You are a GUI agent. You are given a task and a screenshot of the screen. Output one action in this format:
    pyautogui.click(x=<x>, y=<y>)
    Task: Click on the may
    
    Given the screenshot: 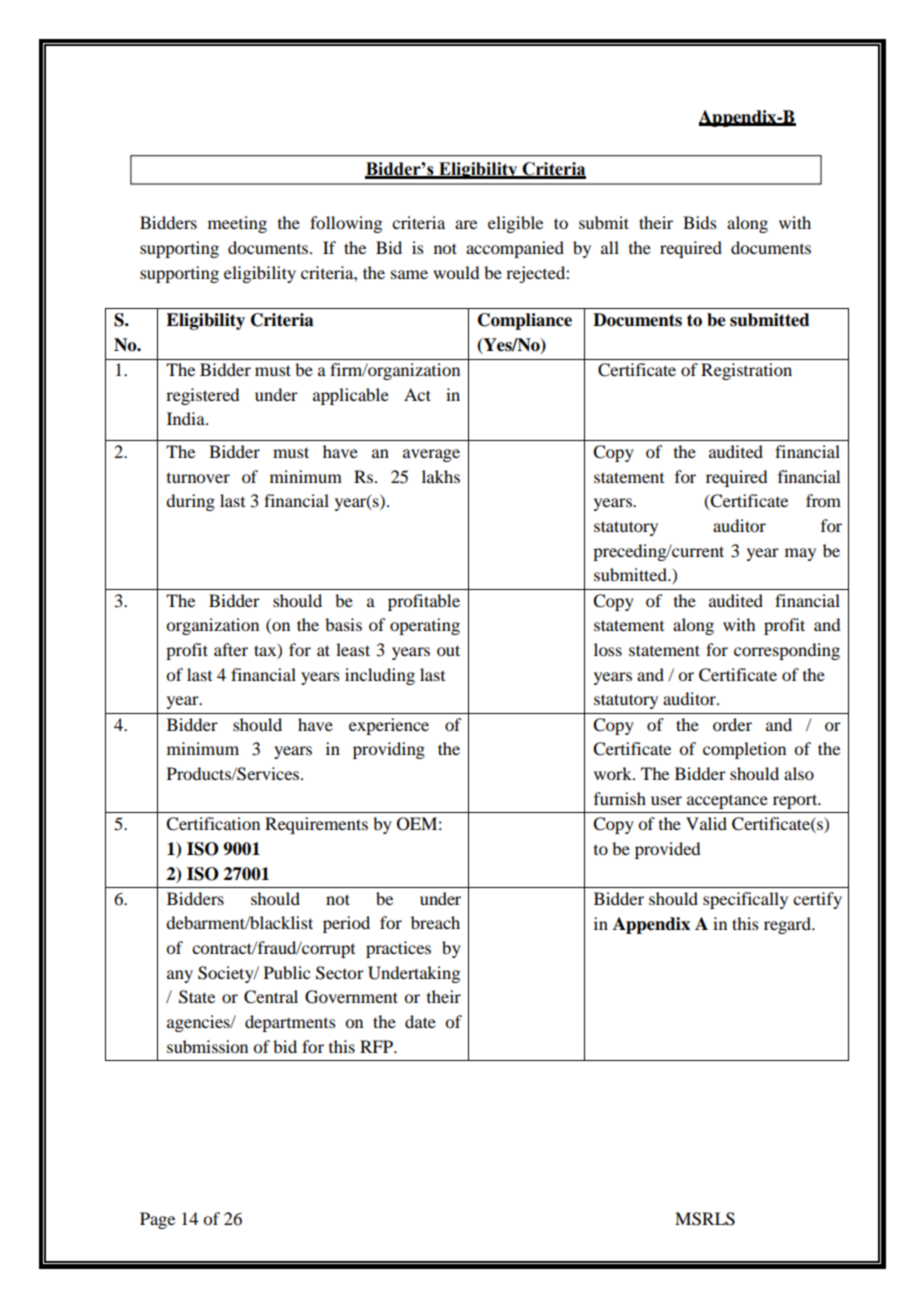 What is the action you would take?
    pyautogui.click(x=800, y=554)
